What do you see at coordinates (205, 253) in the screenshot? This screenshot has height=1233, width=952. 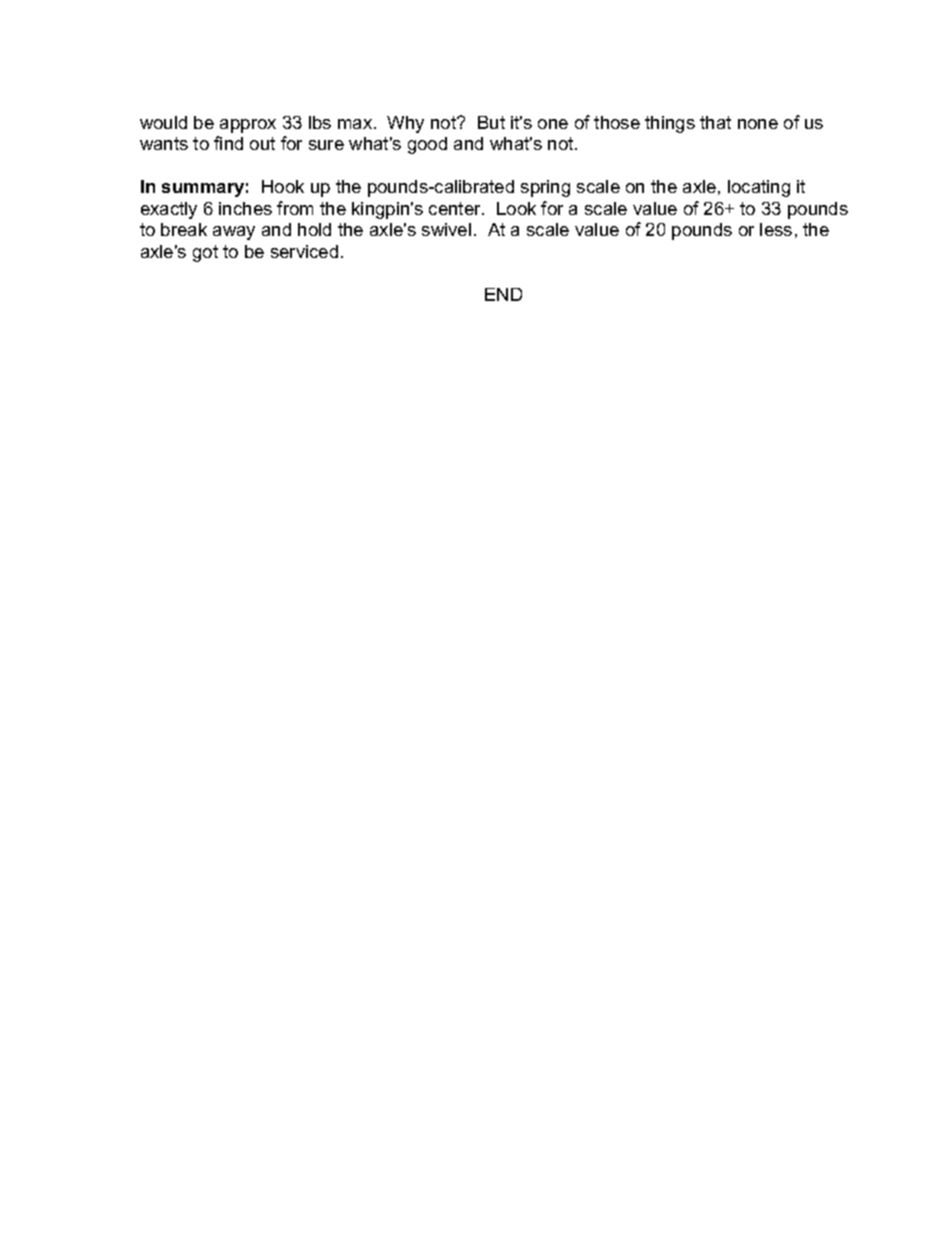 I see `got` at bounding box center [205, 253].
